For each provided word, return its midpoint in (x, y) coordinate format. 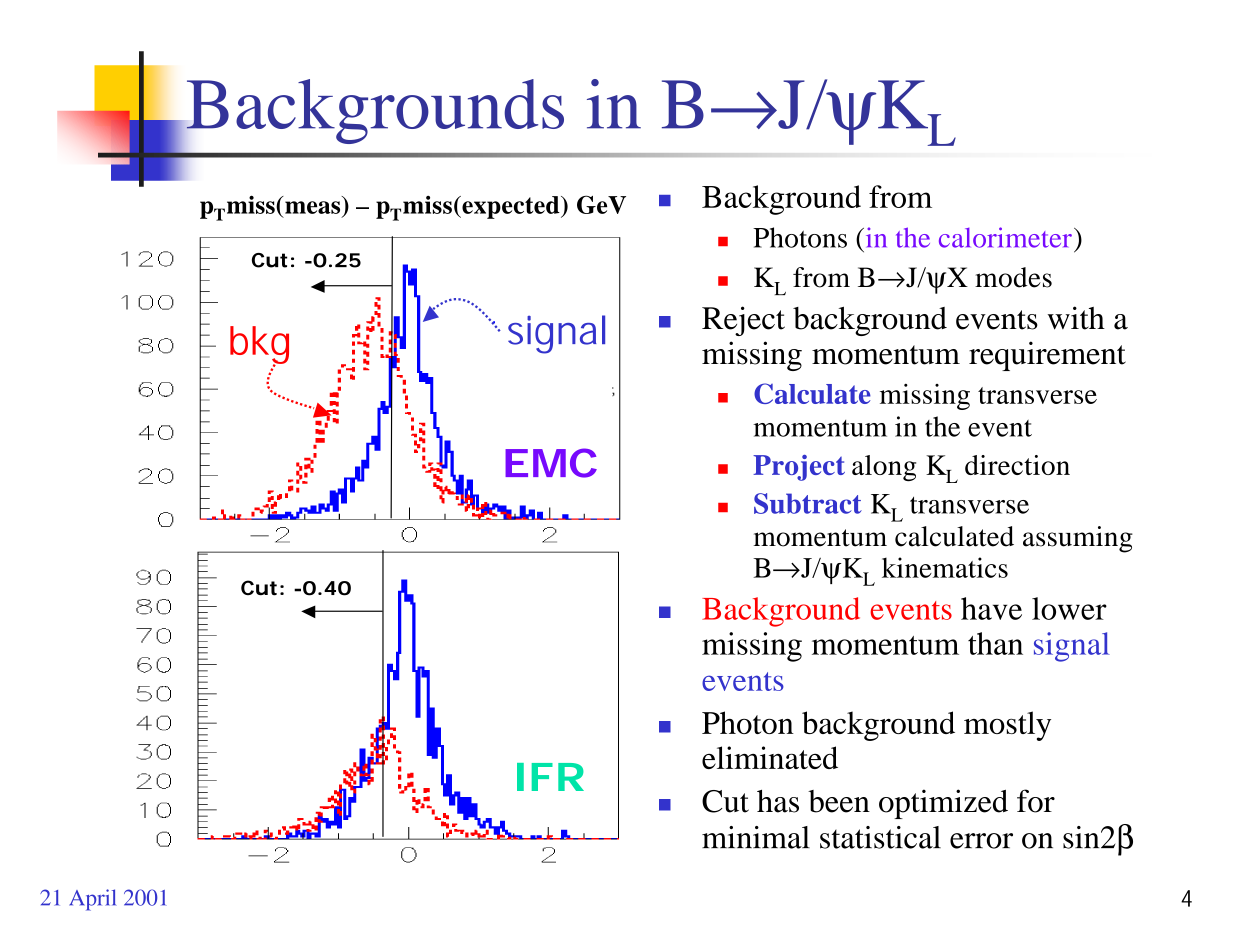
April (92, 900)
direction (1017, 465)
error (981, 841)
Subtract (808, 503)
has (778, 801)
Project (799, 468)
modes (1013, 277)
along (884, 468)
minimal (756, 837)
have (991, 608)
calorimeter (1005, 237)
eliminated (770, 757)
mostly (1007, 726)
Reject (743, 321)
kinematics (945, 567)
